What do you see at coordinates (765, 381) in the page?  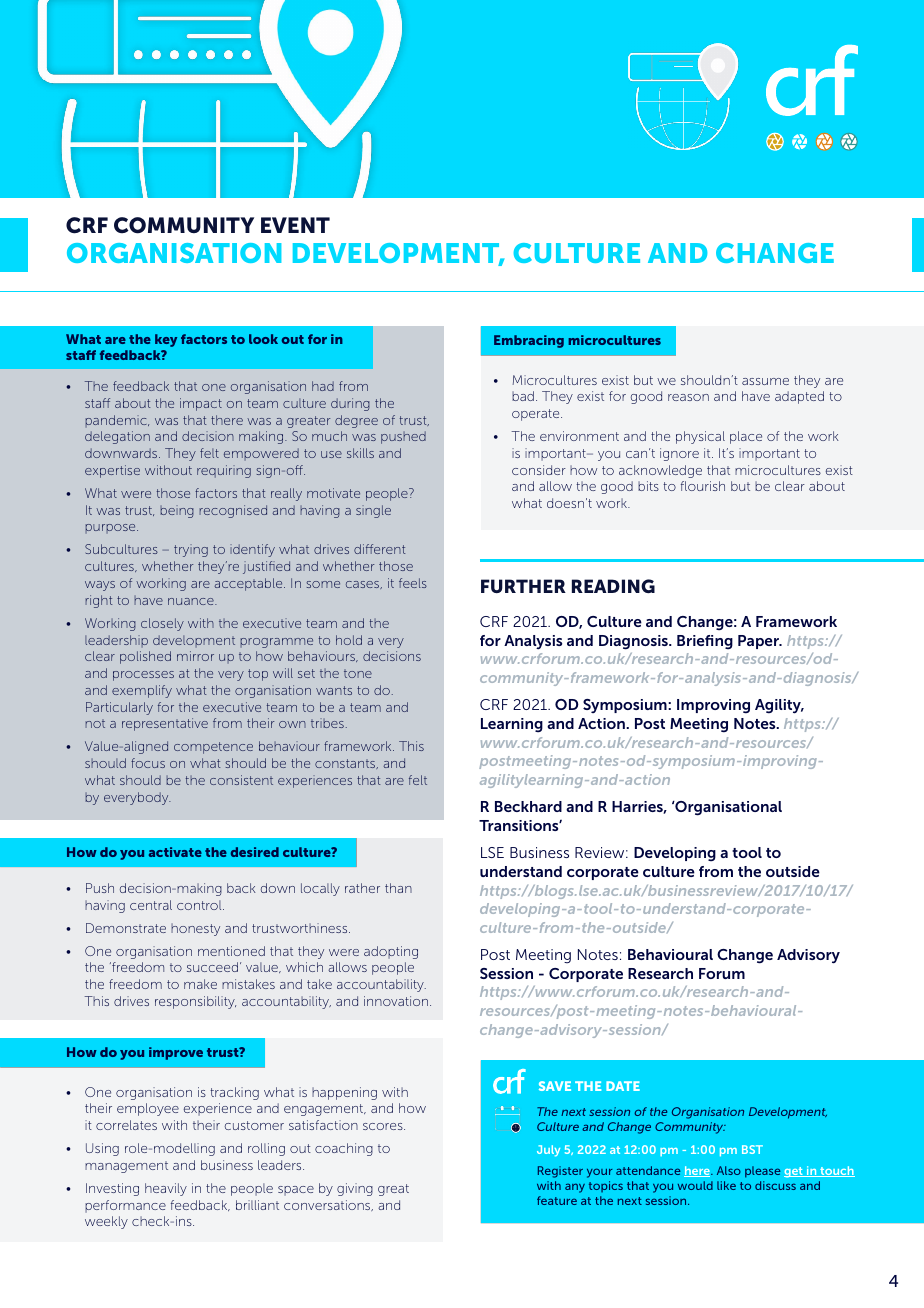 I see `assume` at bounding box center [765, 381].
